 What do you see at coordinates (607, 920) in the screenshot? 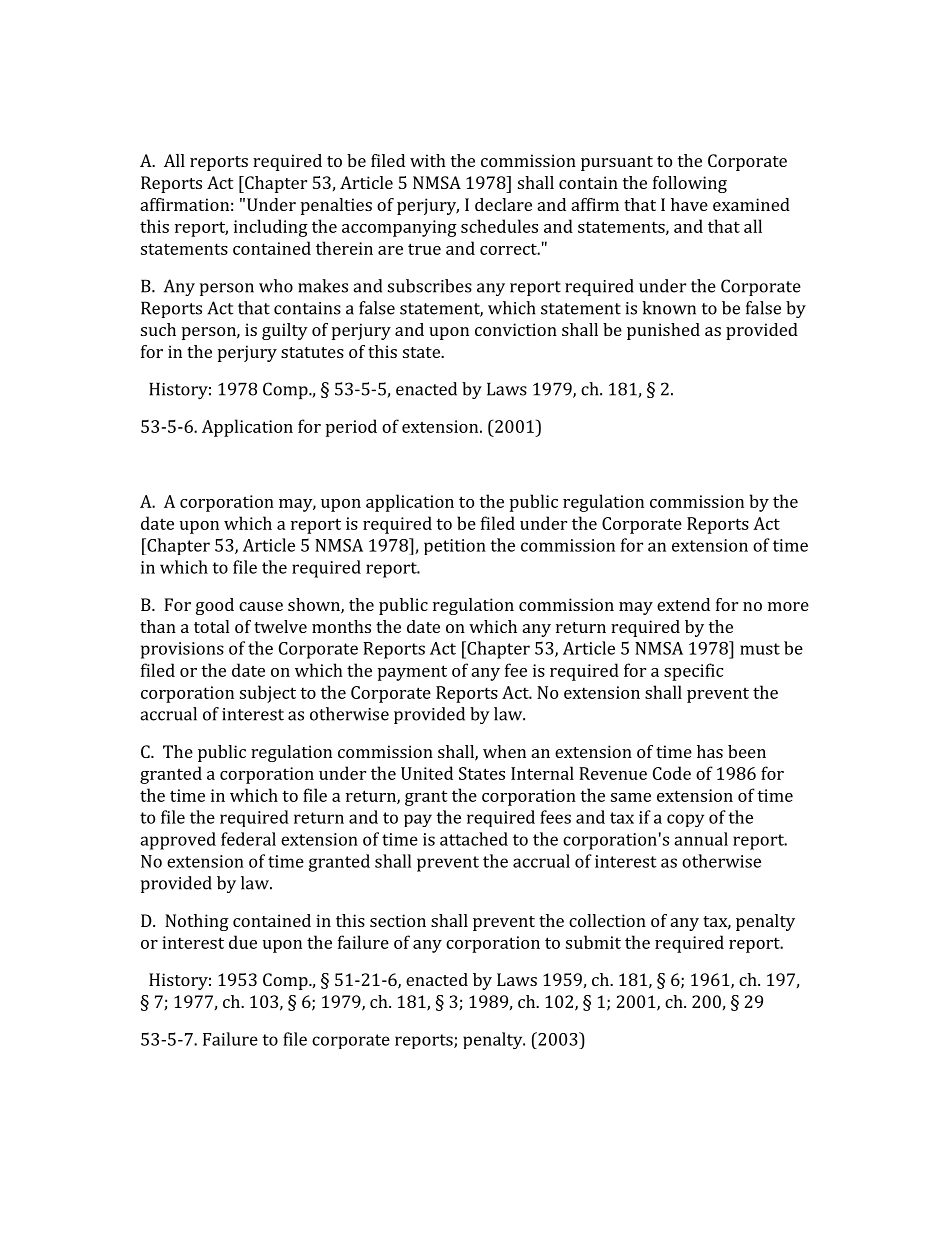
I see `collection` at bounding box center [607, 920].
